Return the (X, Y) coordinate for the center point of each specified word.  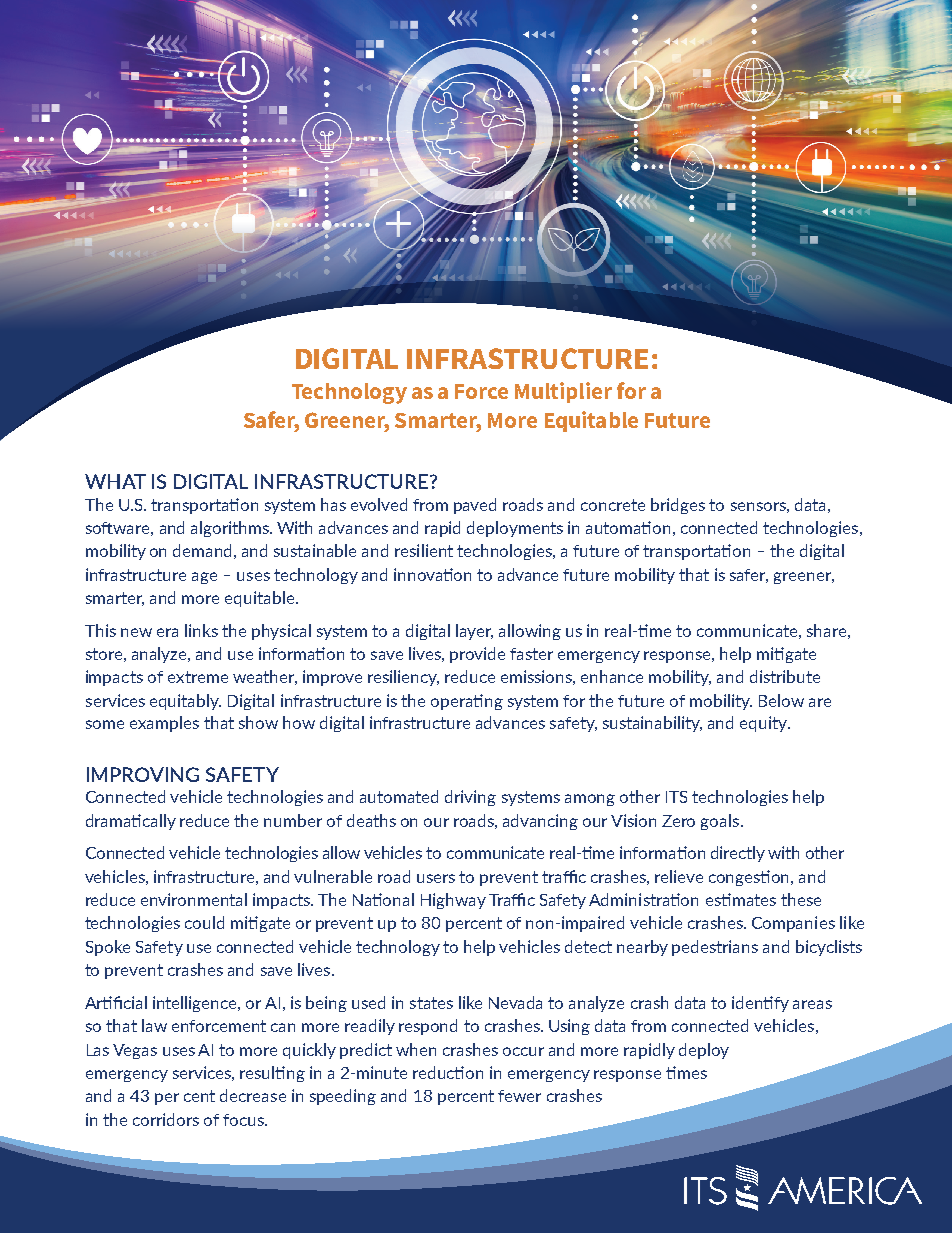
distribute (785, 676)
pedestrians (715, 948)
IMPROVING (143, 774)
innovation (432, 574)
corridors (166, 1119)
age (204, 578)
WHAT (115, 481)
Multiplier (563, 392)
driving (470, 798)
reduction (448, 1072)
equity (765, 724)
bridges (678, 506)
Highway (453, 901)
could (204, 922)
